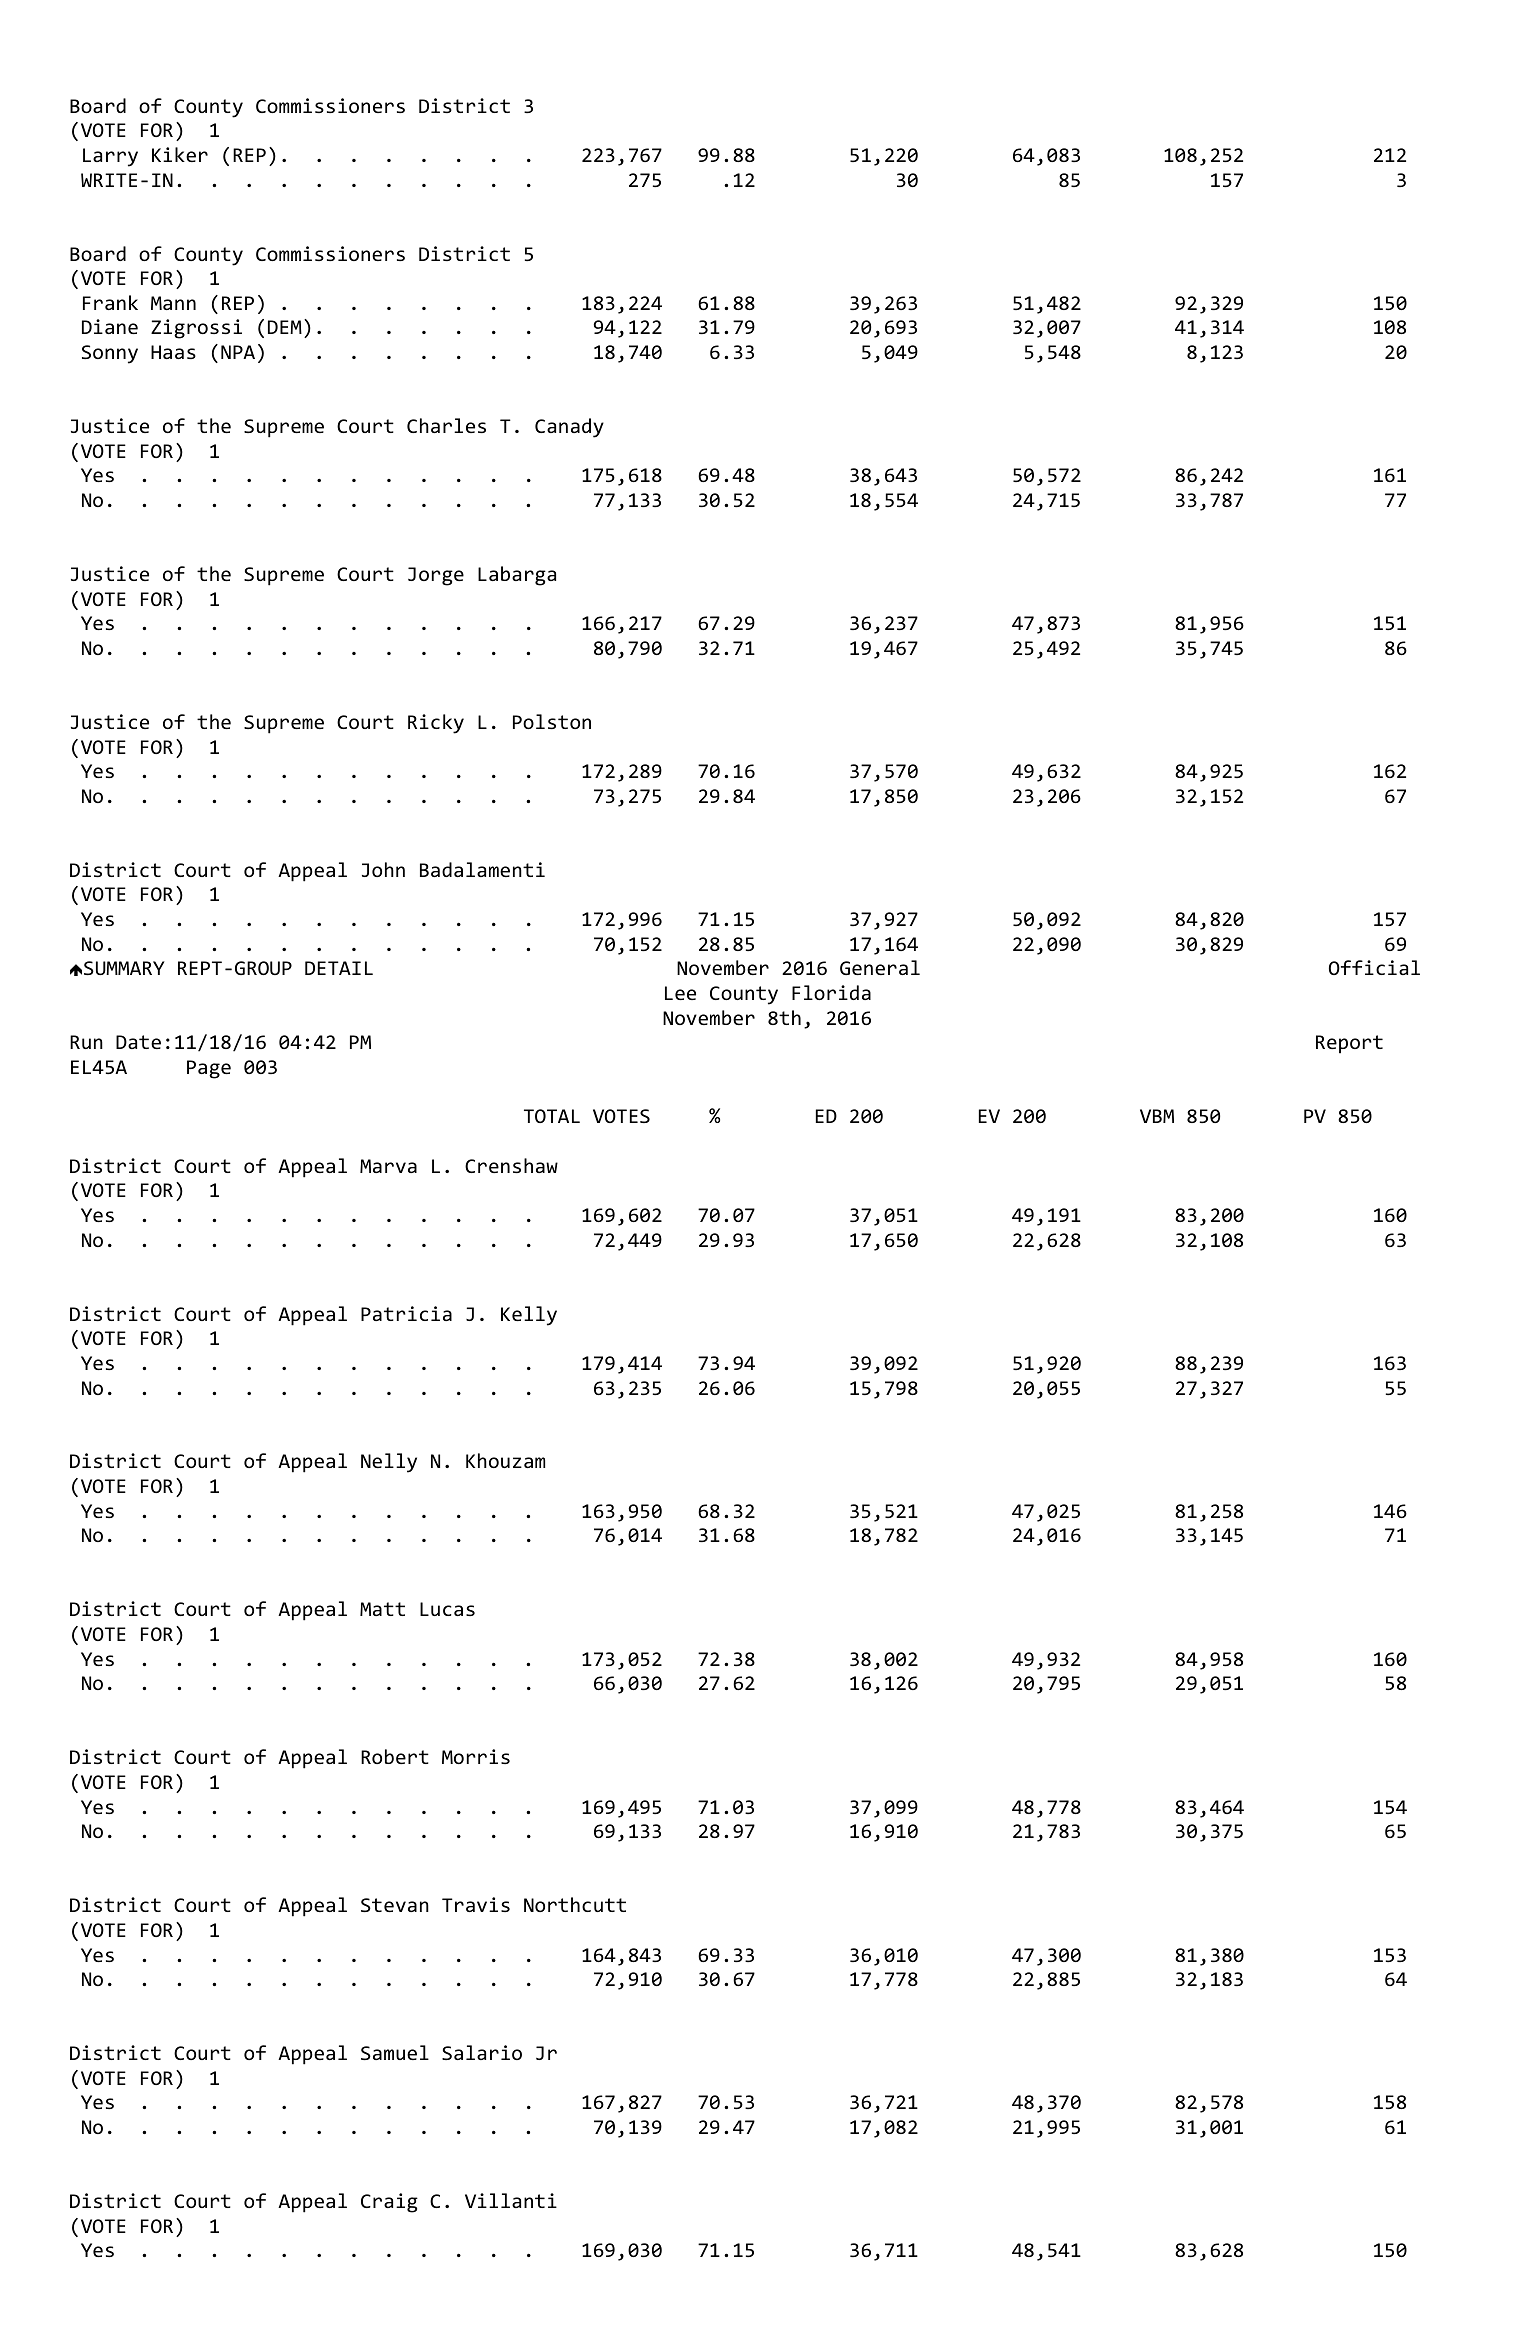 This page has width=1521, height=2350. I want to click on Craig, so click(389, 2203).
